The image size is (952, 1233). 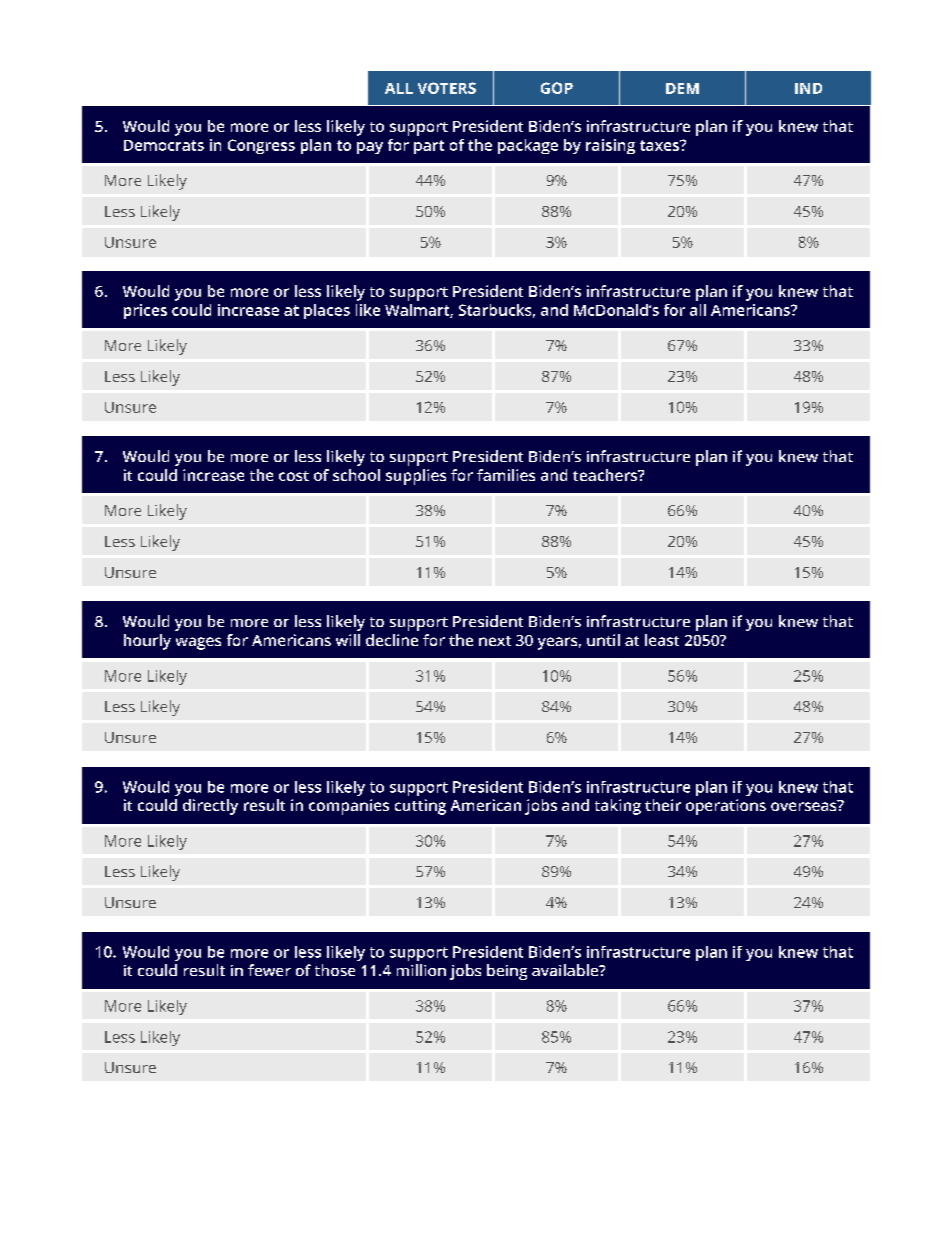 What do you see at coordinates (606, 475) in the image?
I see `teachers` at bounding box center [606, 475].
